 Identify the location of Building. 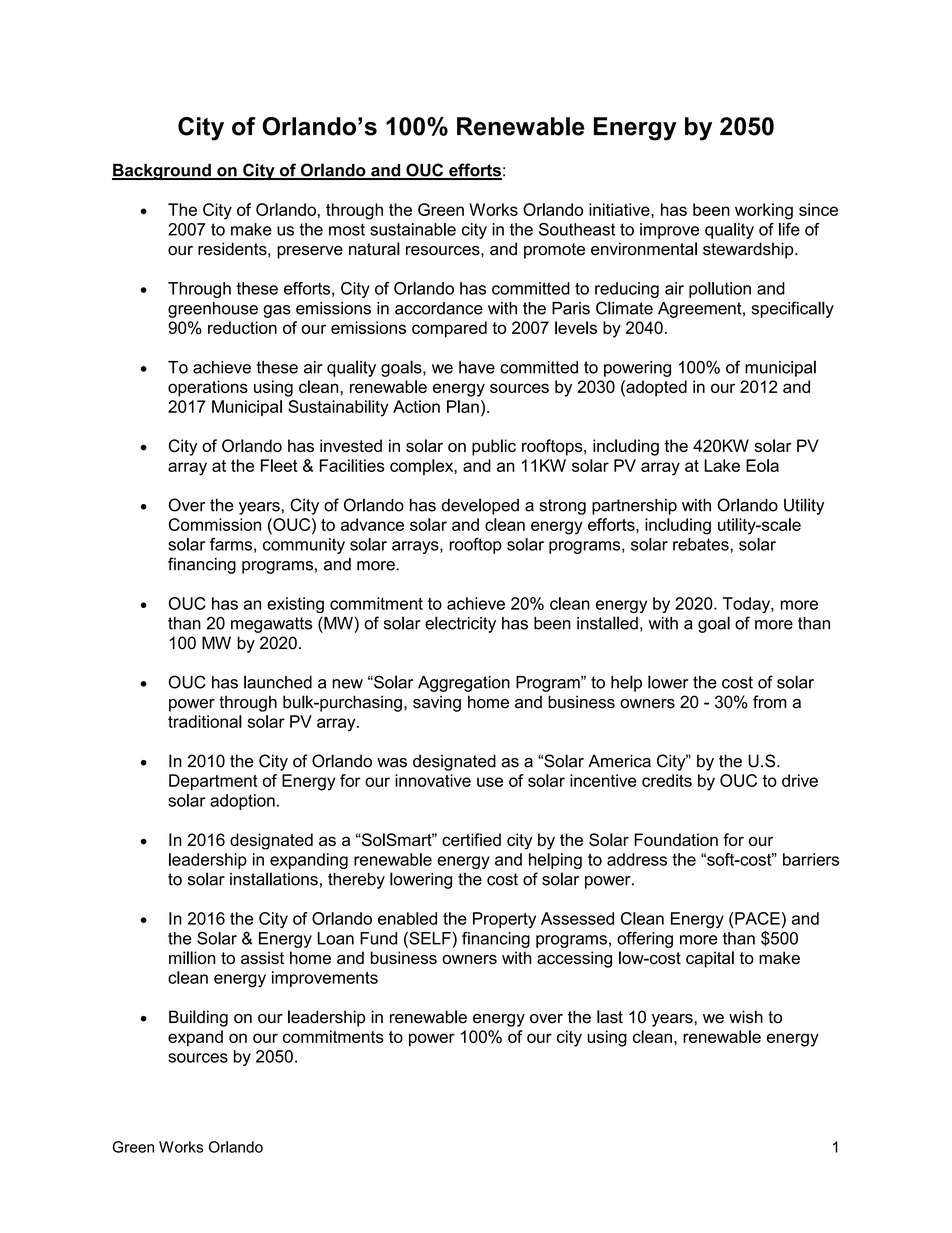
(198, 1018).
